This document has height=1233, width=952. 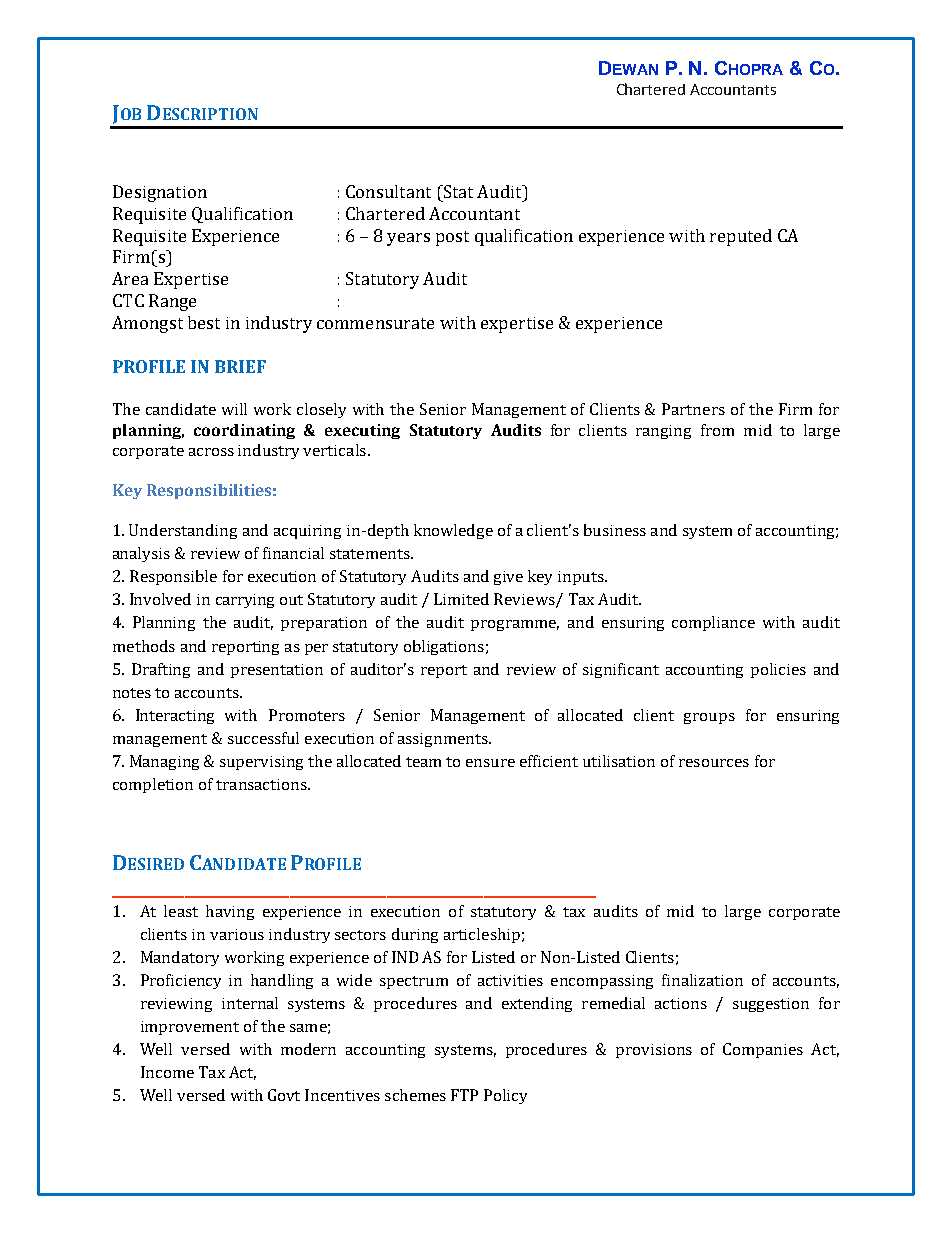 What do you see at coordinates (167, 1072) in the document?
I see `Income` at bounding box center [167, 1072].
